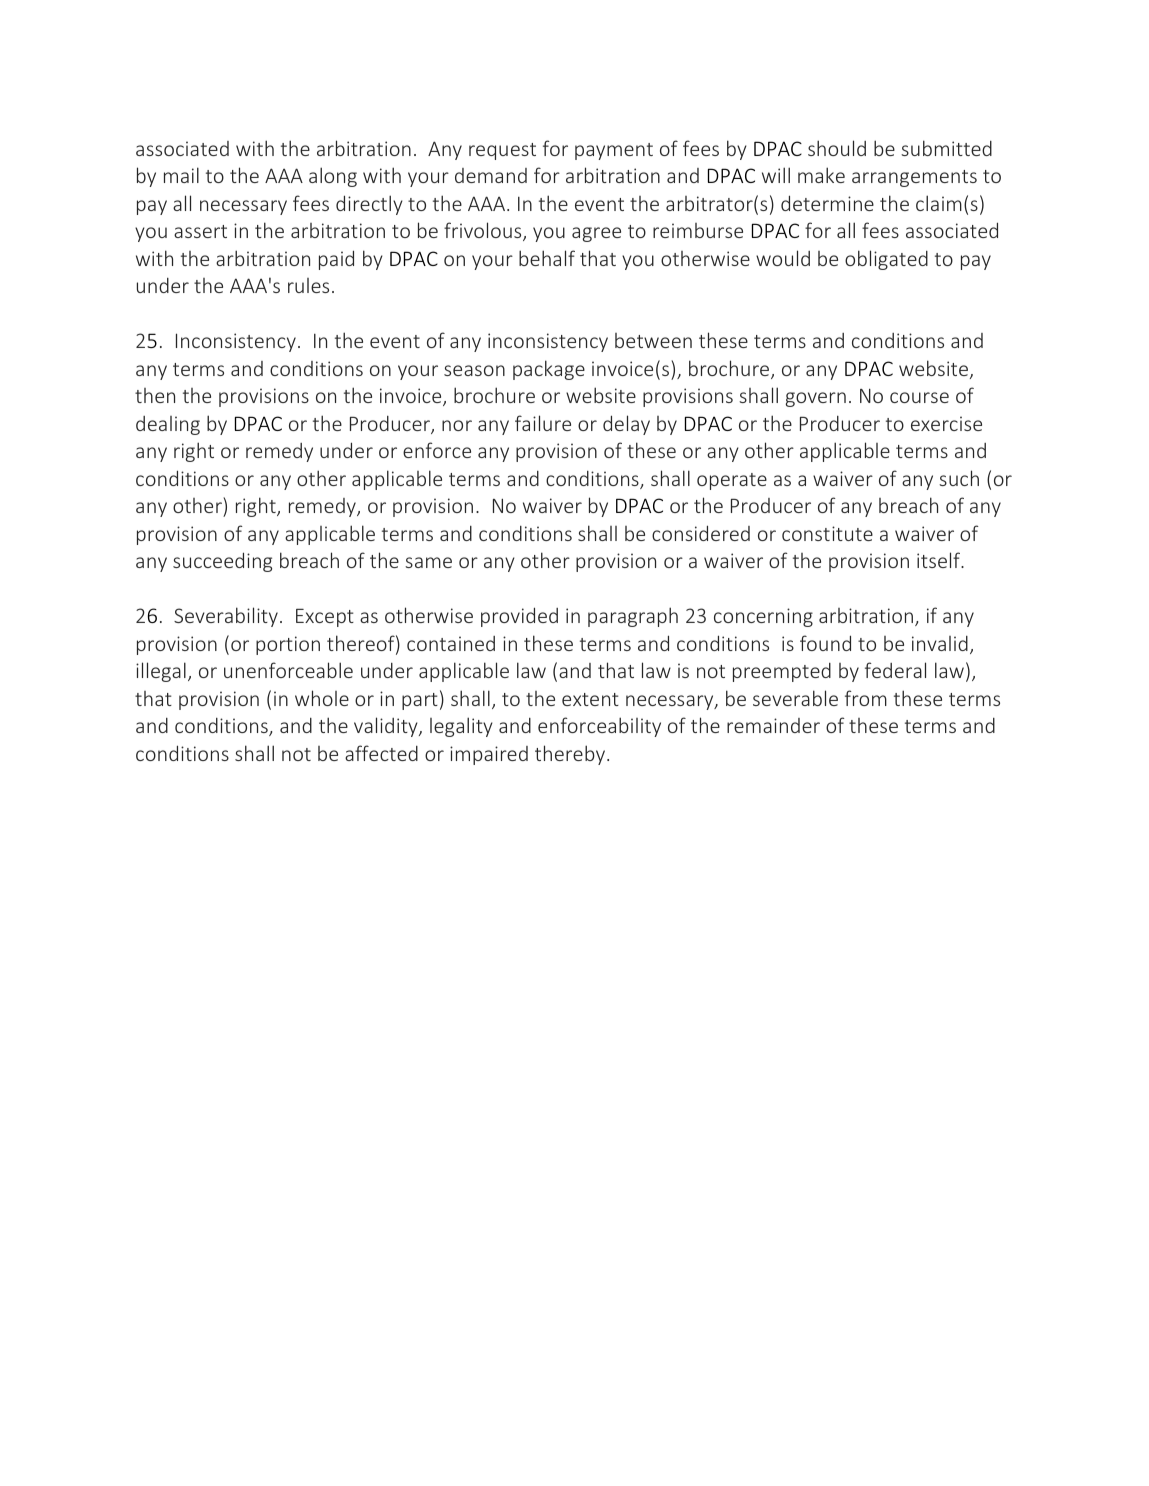  Describe the element at coordinates (543, 423) in the screenshot. I see `failure` at that location.
